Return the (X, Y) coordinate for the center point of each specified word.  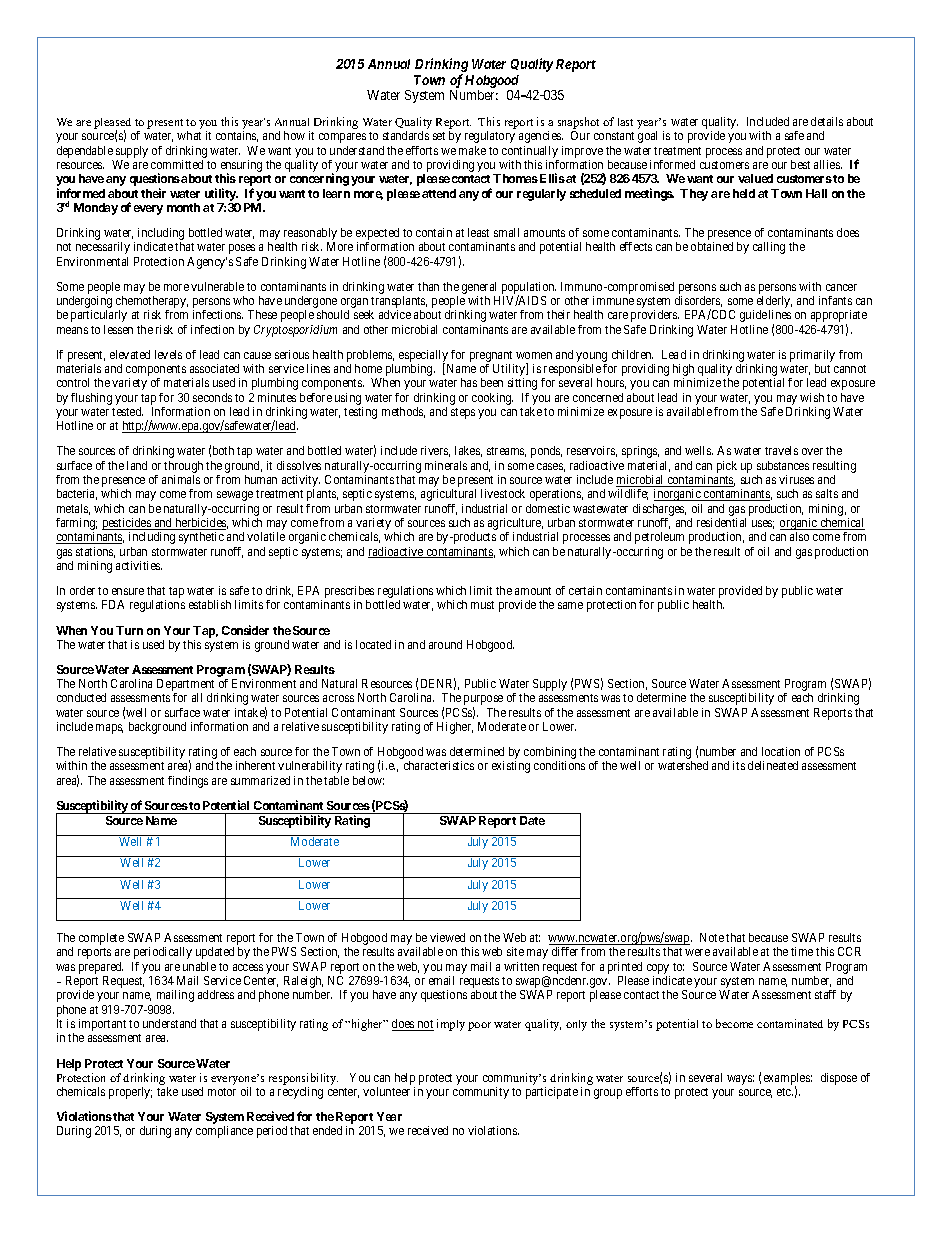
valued (755, 178)
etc (785, 1092)
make (472, 150)
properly (130, 1093)
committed (177, 164)
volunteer (386, 1091)
